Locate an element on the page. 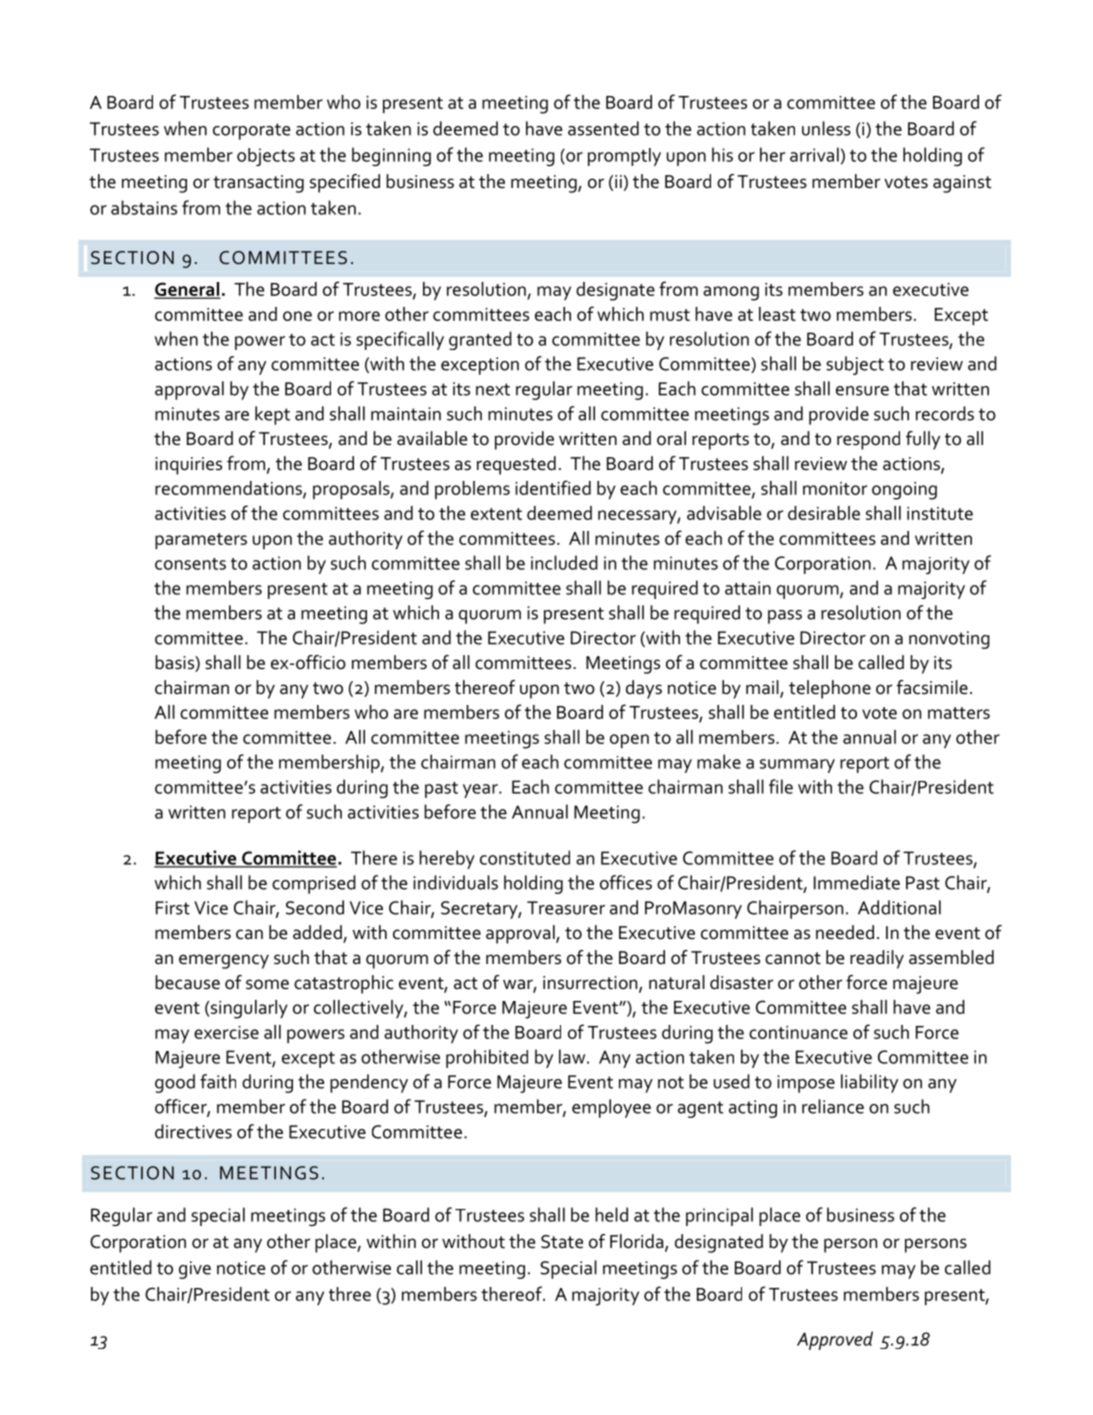 The height and width of the document is (1415, 1093). needed is located at coordinates (845, 932).
